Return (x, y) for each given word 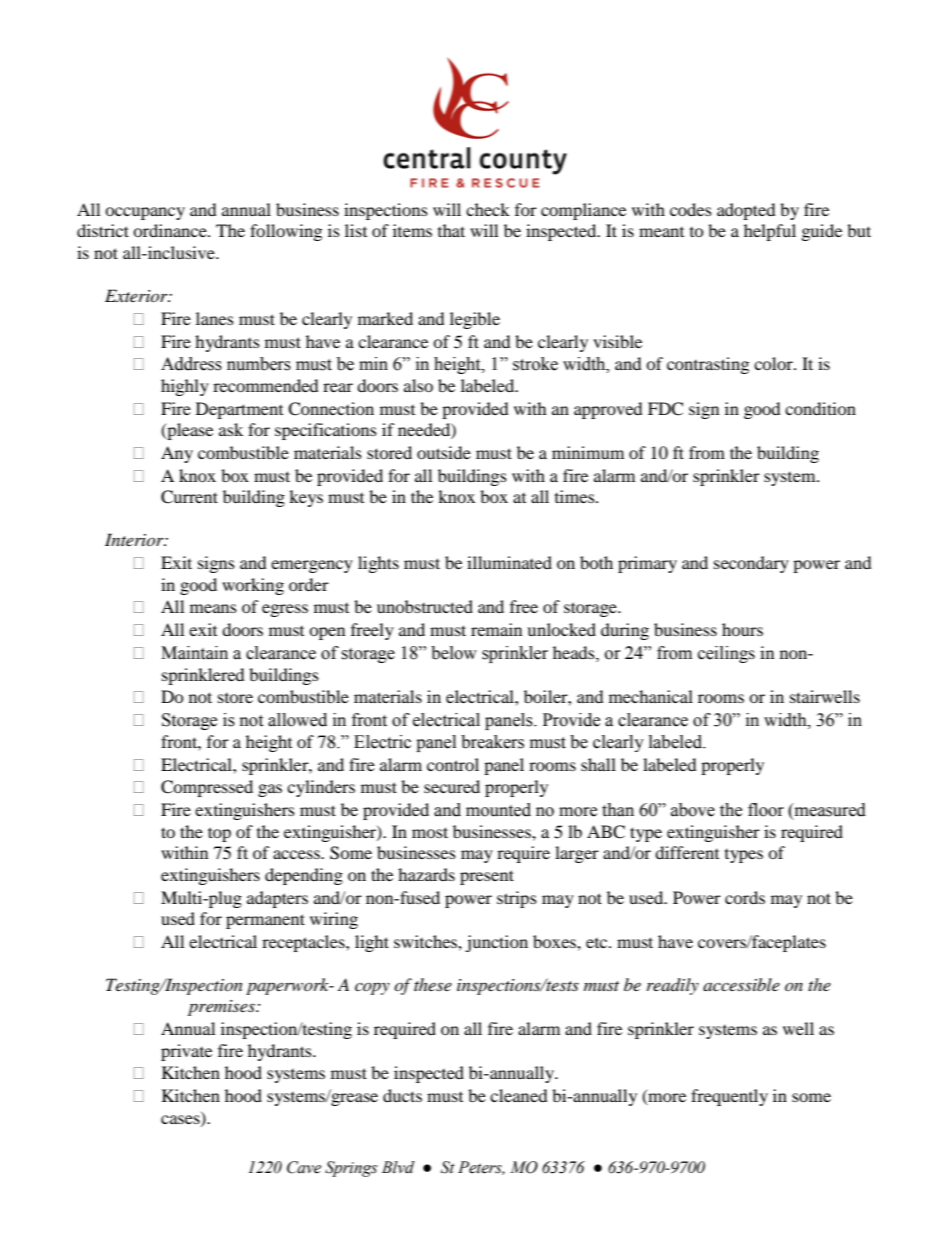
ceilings (726, 654)
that (451, 230)
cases (181, 1120)
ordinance (171, 230)
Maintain (194, 653)
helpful (770, 232)
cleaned (519, 1095)
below (454, 653)
